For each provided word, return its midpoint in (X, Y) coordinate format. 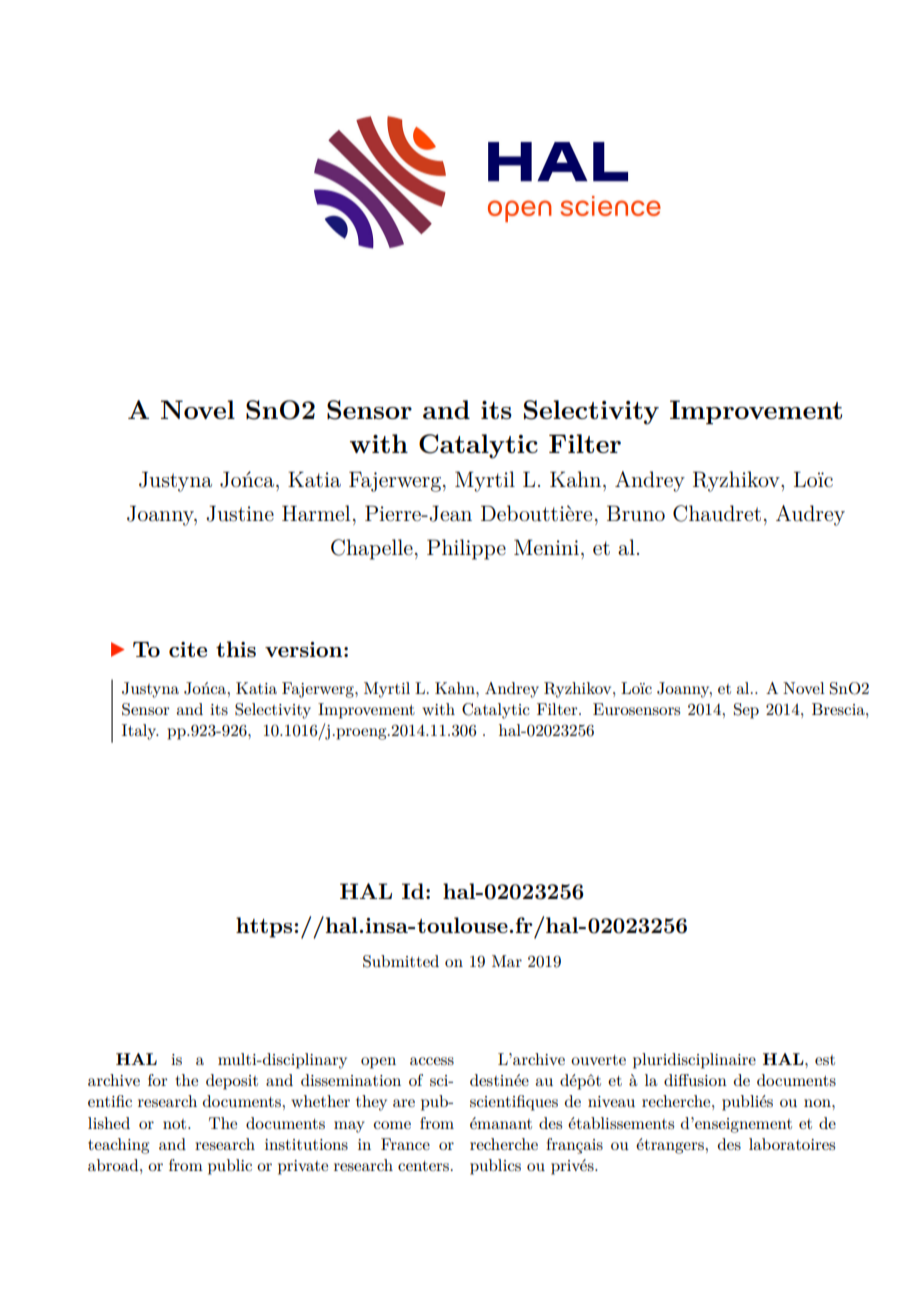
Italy (140, 732)
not (176, 1124)
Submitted (401, 961)
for (158, 1080)
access (432, 1061)
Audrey (810, 515)
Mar (507, 961)
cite (188, 649)
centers (423, 1166)
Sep (746, 711)
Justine (240, 513)
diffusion (695, 1080)
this (236, 649)
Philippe (466, 549)
